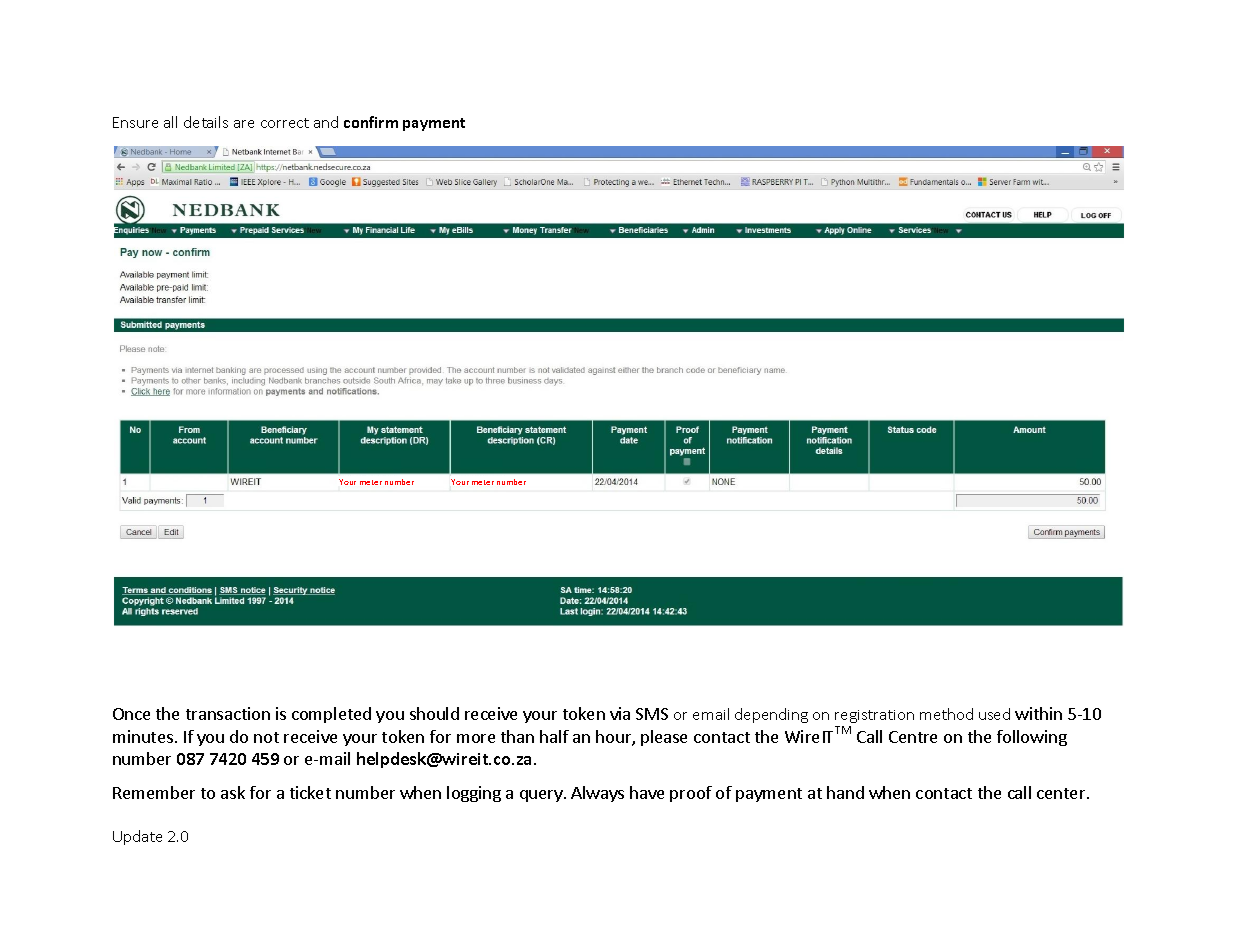  Describe the element at coordinates (285, 123) in the screenshot. I see `correct` at that location.
